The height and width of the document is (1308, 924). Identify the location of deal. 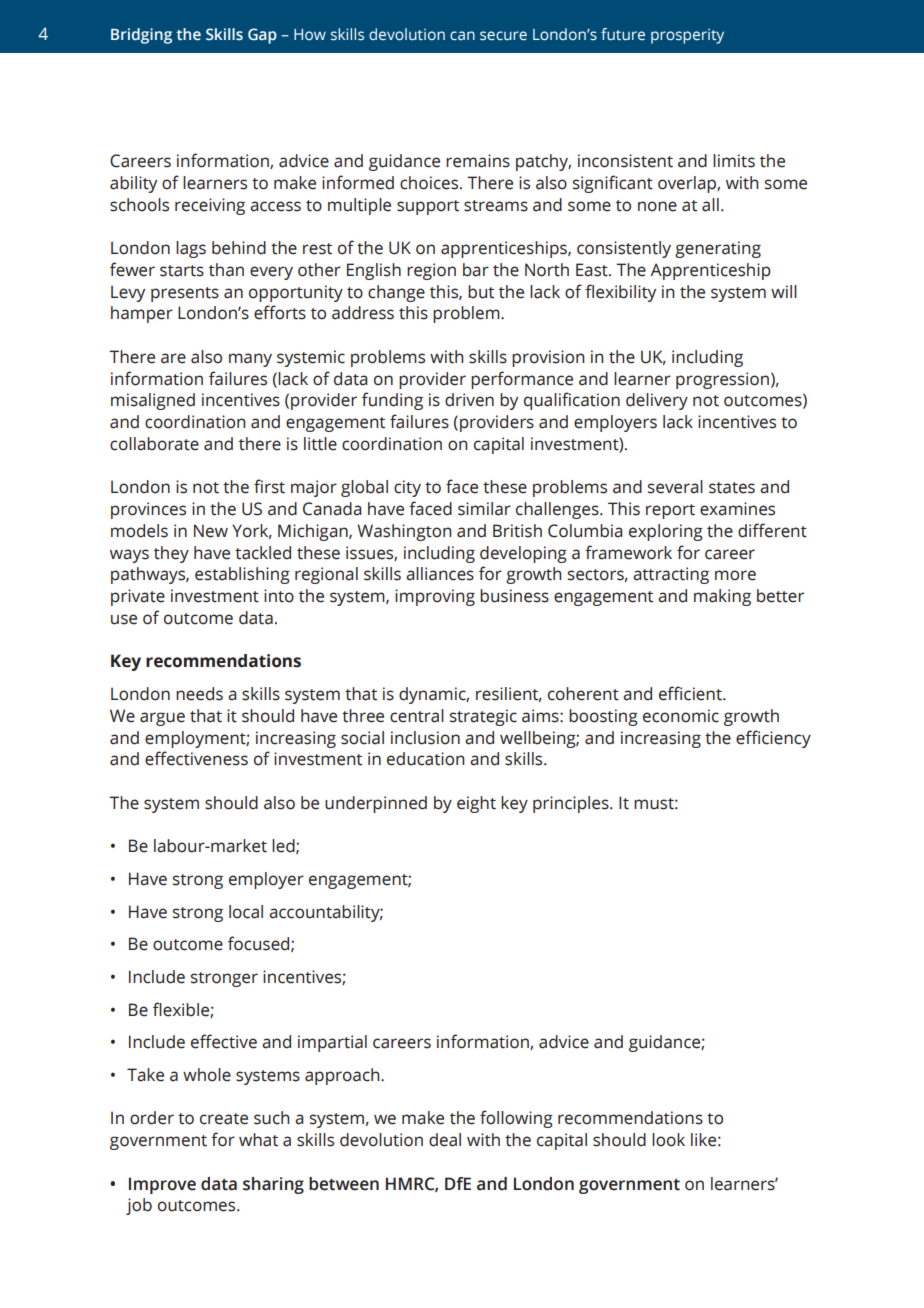
(445, 1140).
